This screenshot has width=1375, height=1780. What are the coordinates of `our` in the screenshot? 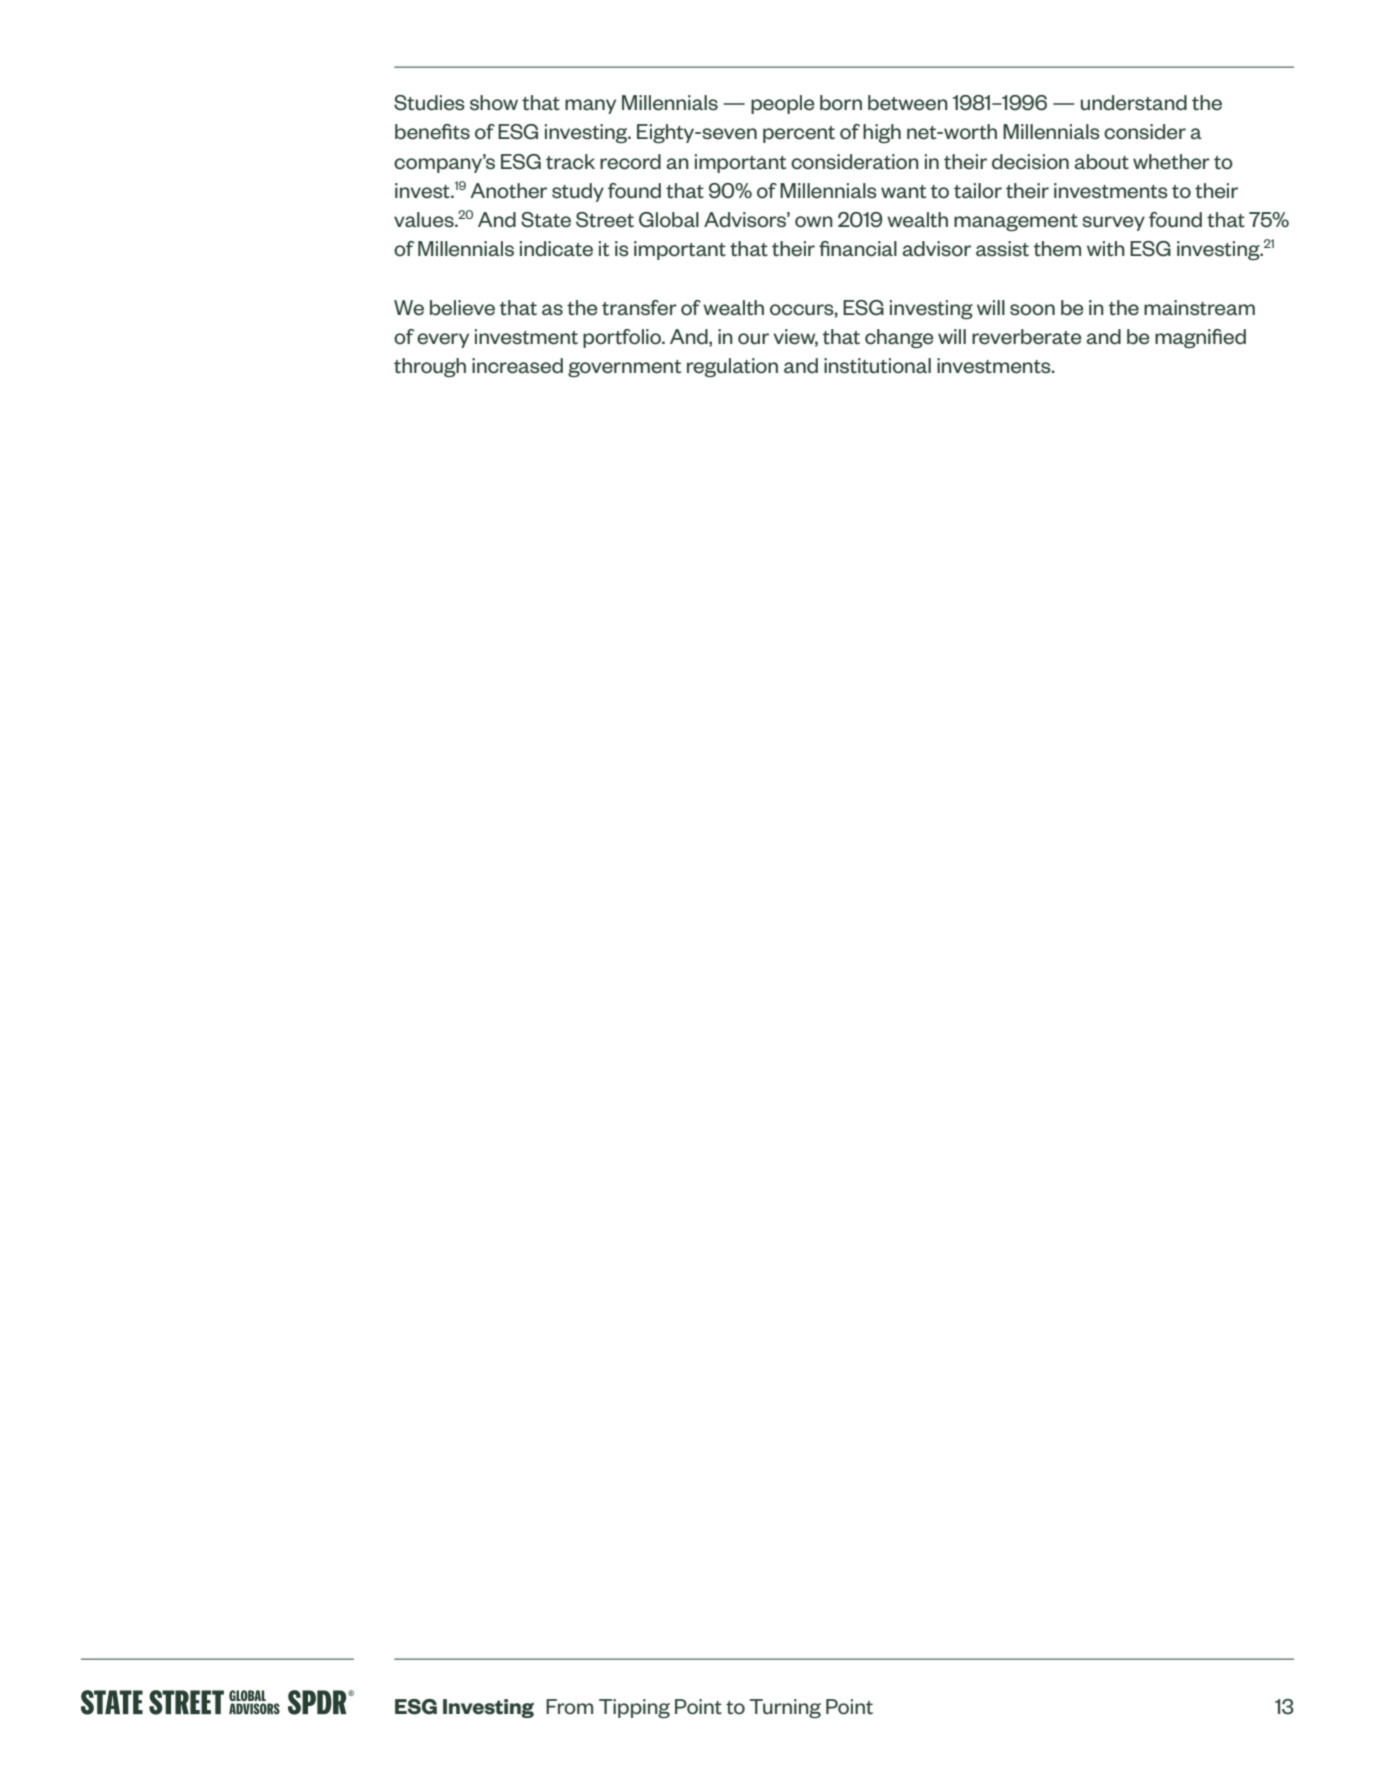 It's located at (753, 339).
